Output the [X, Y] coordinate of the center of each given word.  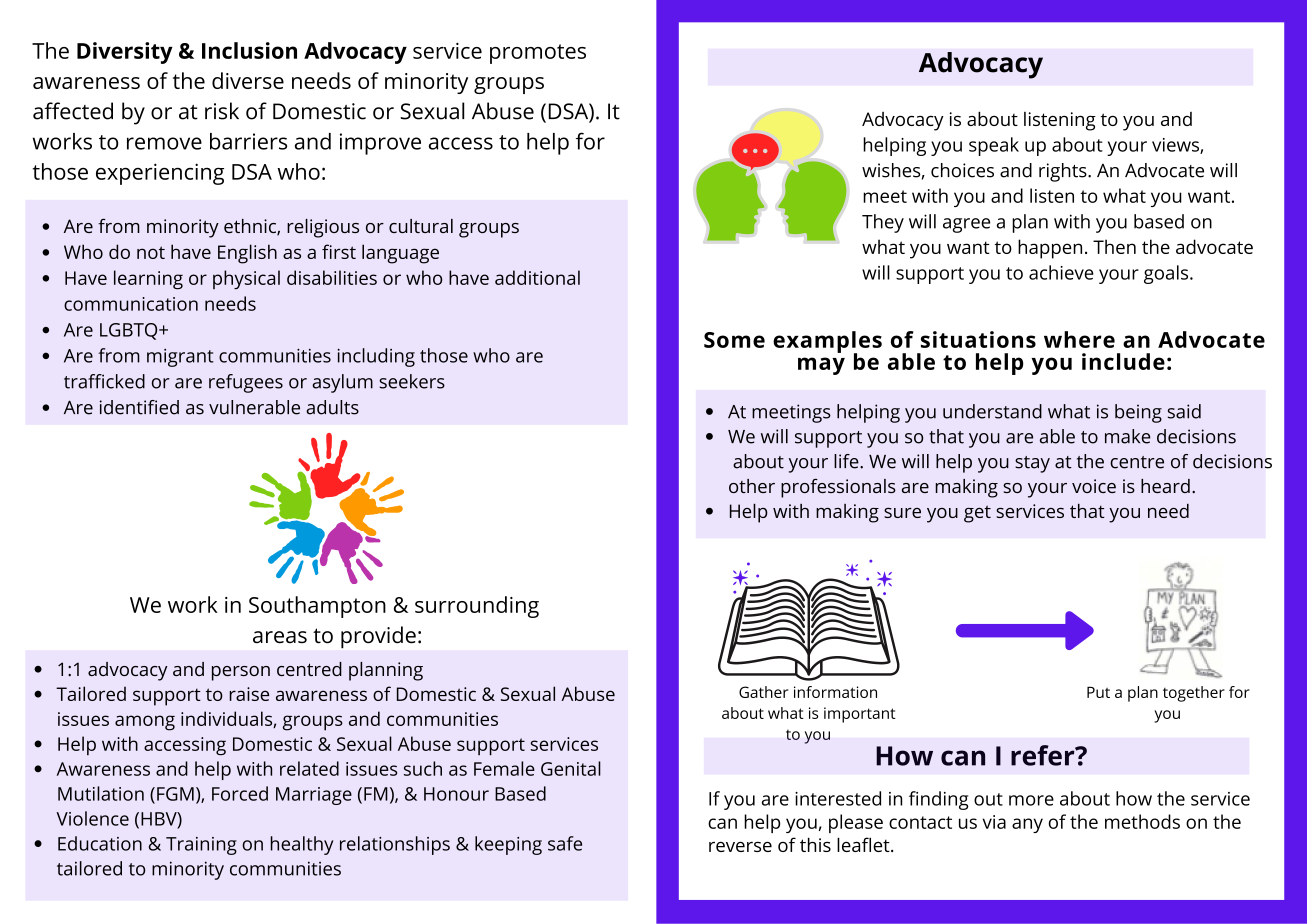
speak [994, 146]
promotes [538, 54]
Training [201, 846]
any [1027, 825]
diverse [248, 80]
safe [565, 843]
